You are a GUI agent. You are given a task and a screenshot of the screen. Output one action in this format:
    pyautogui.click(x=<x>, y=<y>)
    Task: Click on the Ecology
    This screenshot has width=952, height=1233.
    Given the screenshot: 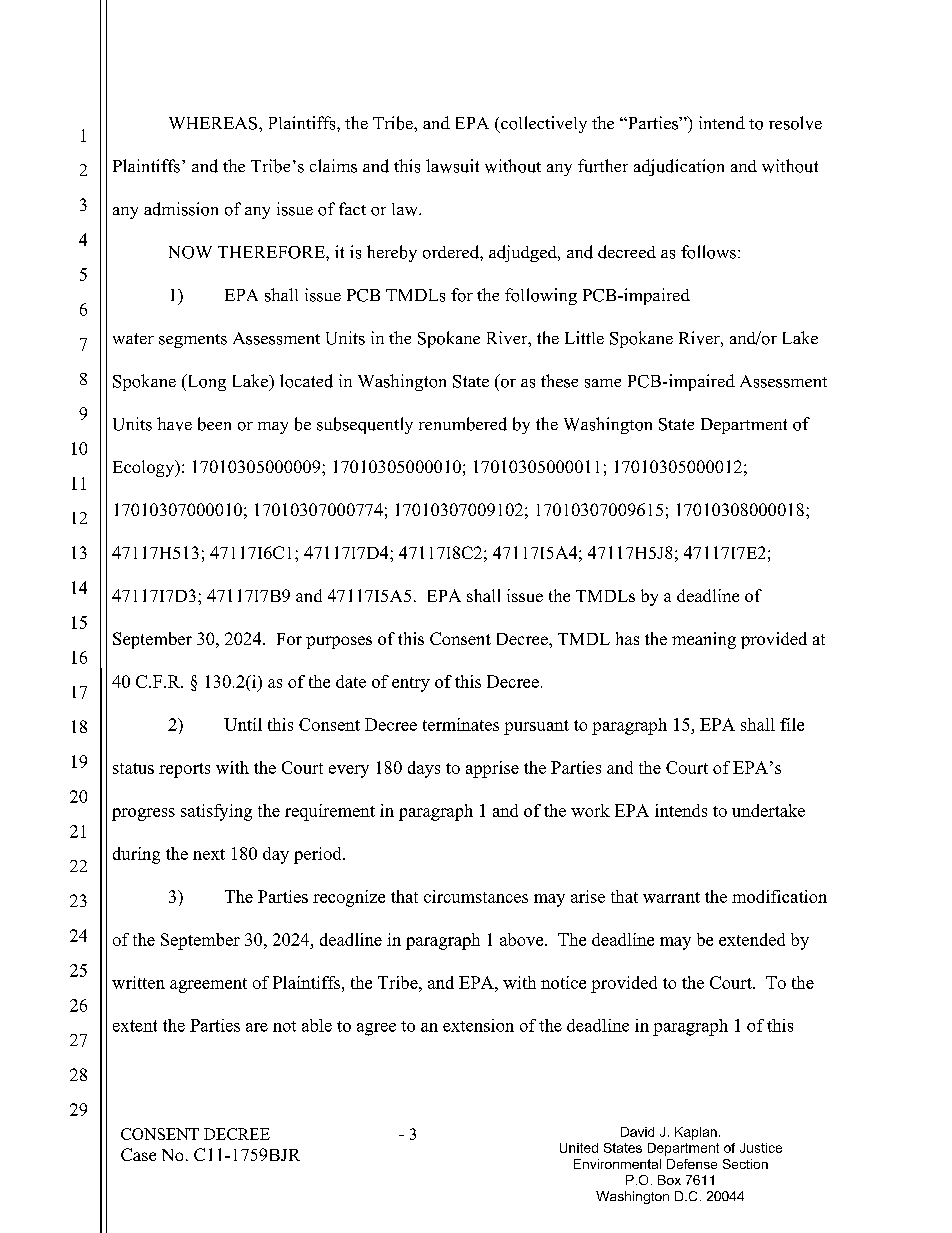 What is the action you would take?
    pyautogui.click(x=145, y=468)
